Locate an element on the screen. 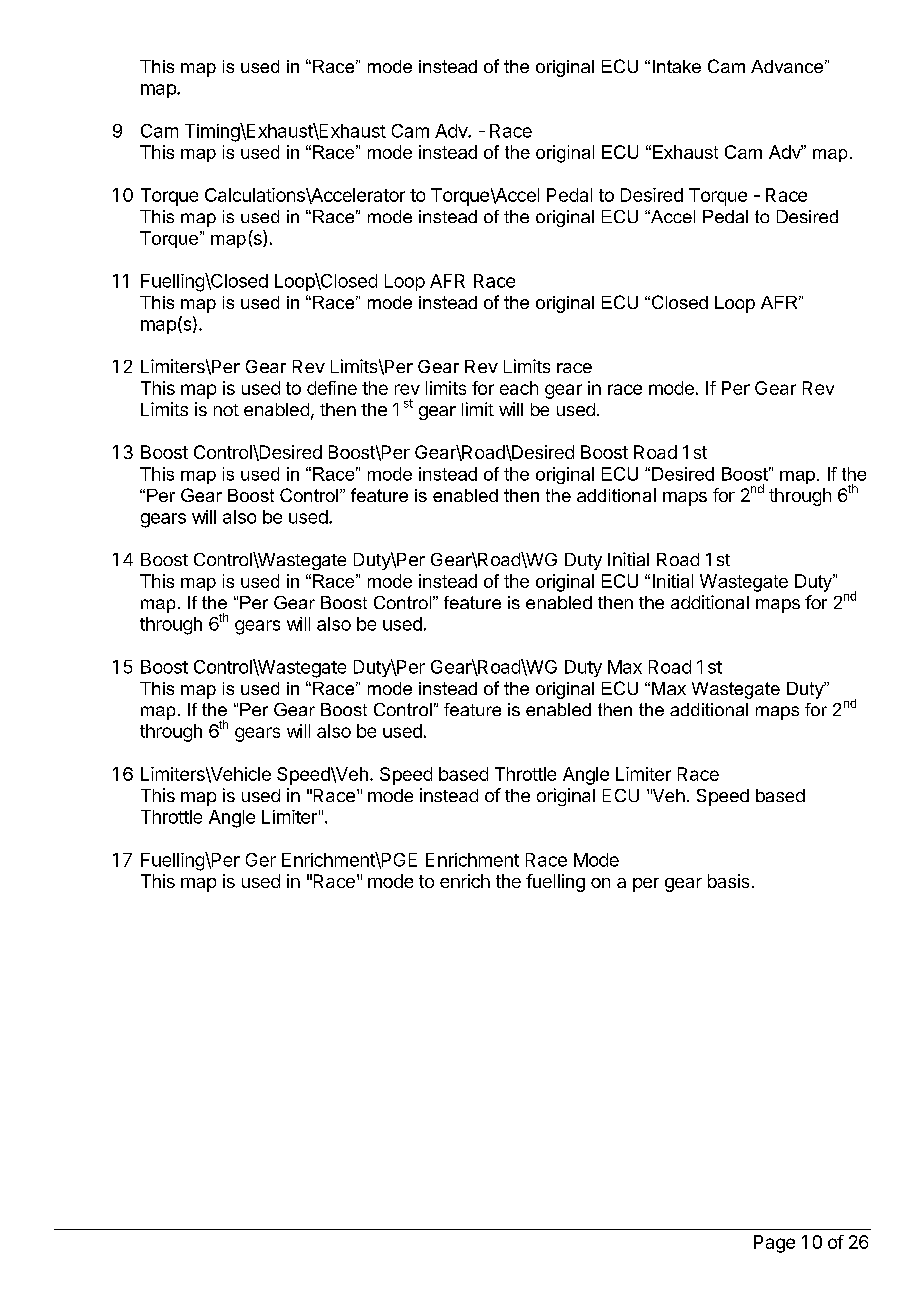 The image size is (924, 1308). define is located at coordinates (332, 388).
